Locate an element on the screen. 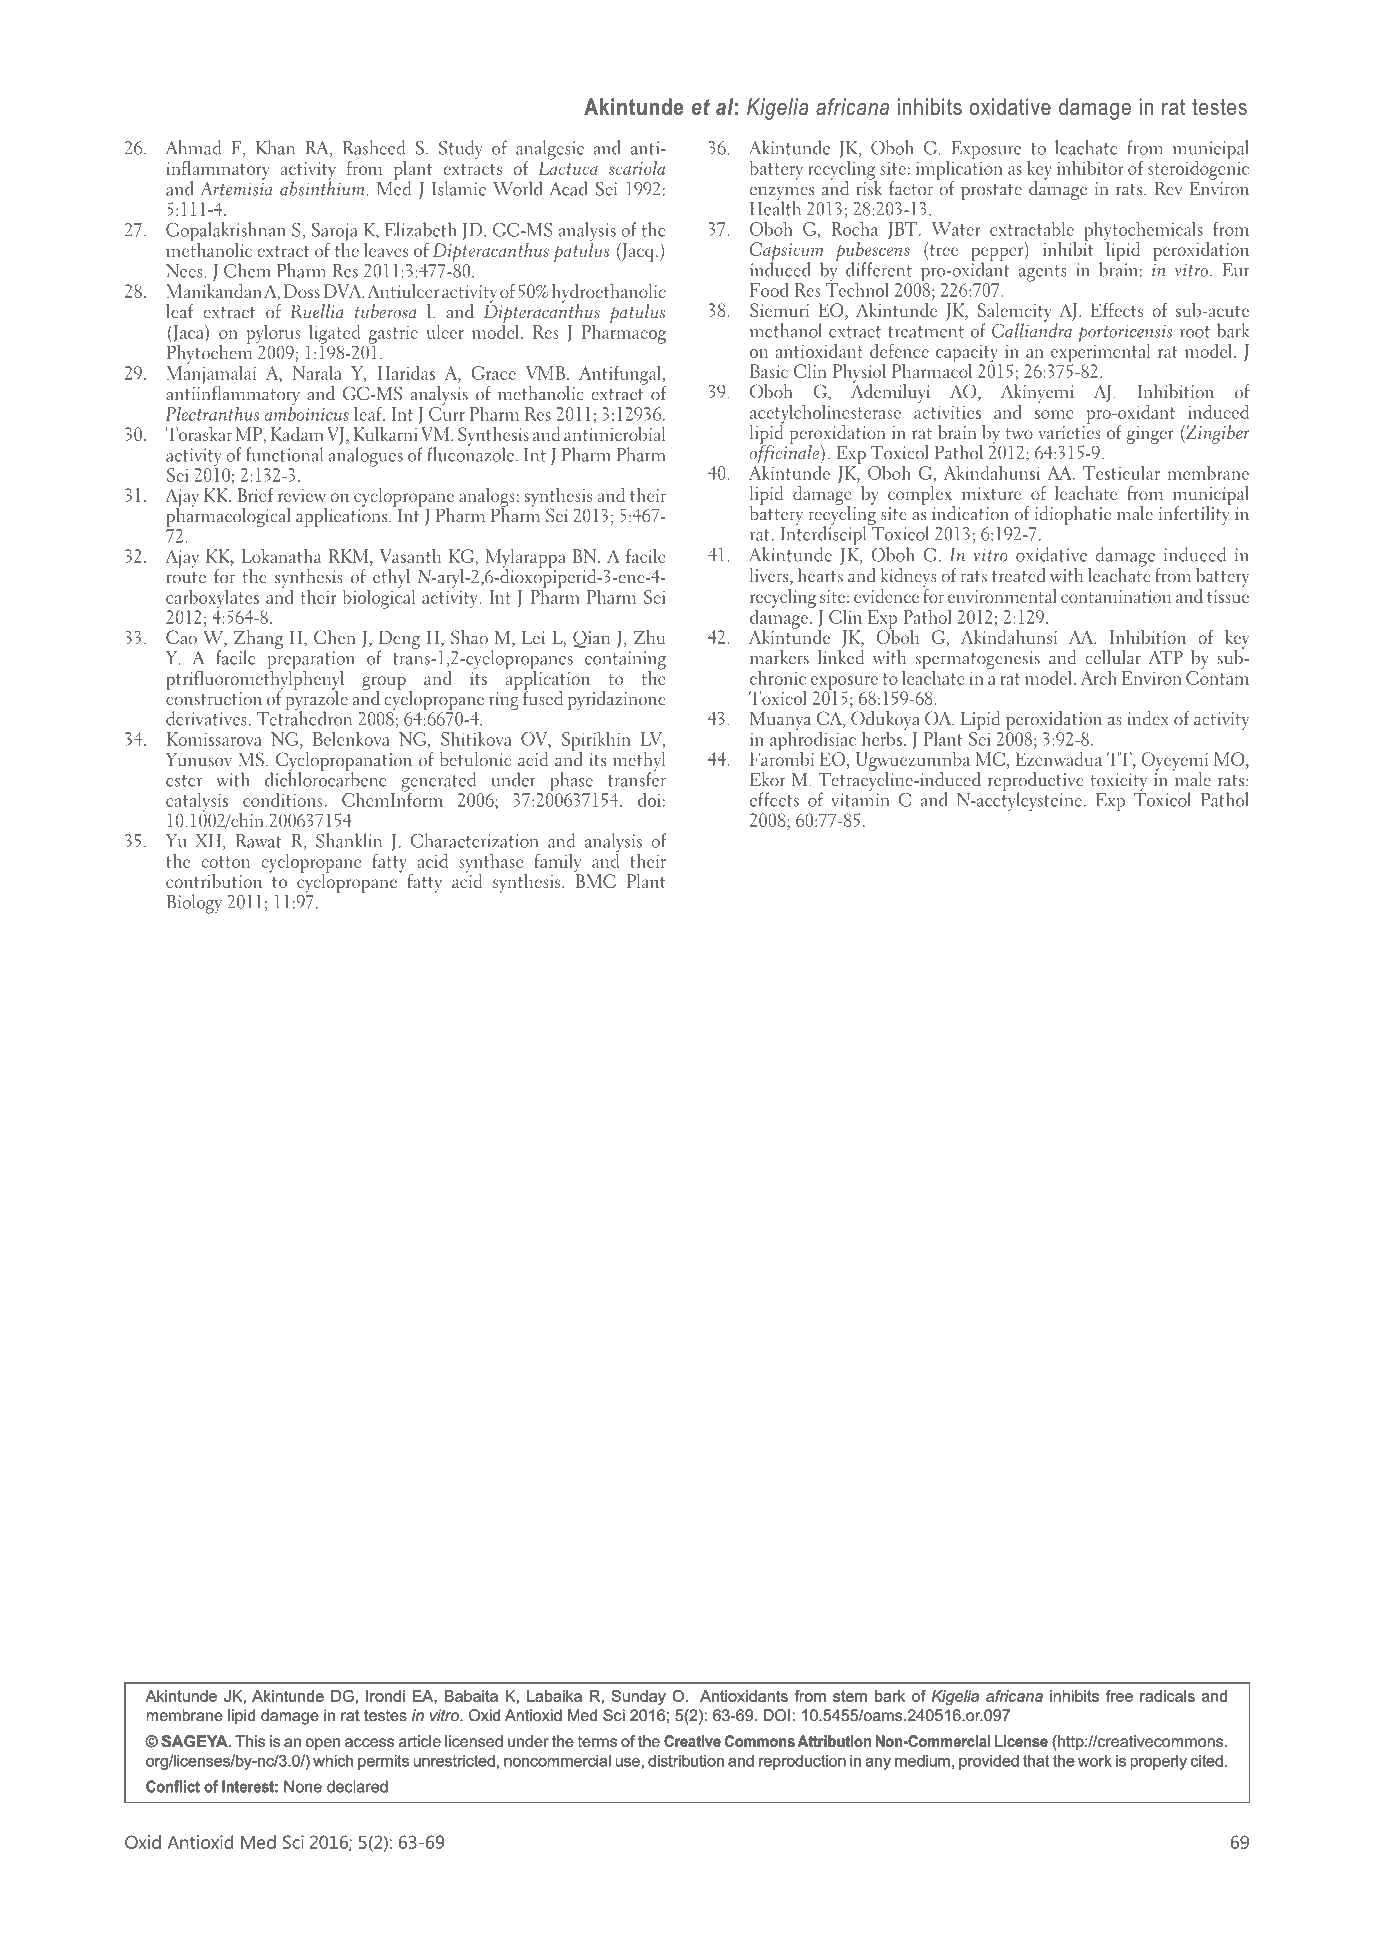  This is located at coordinates (250, 1741).
